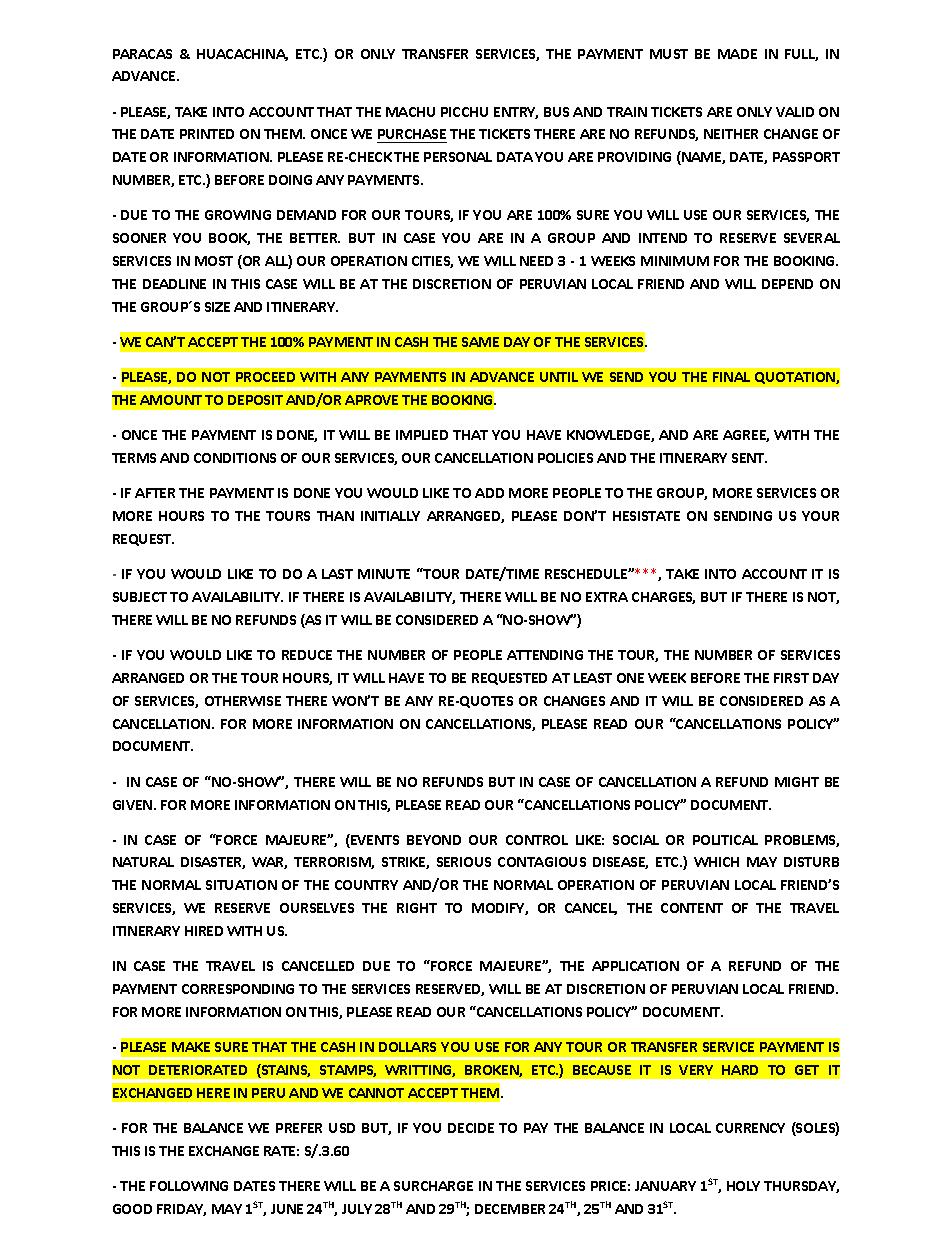  I want to click on PROCEED, so click(265, 377).
